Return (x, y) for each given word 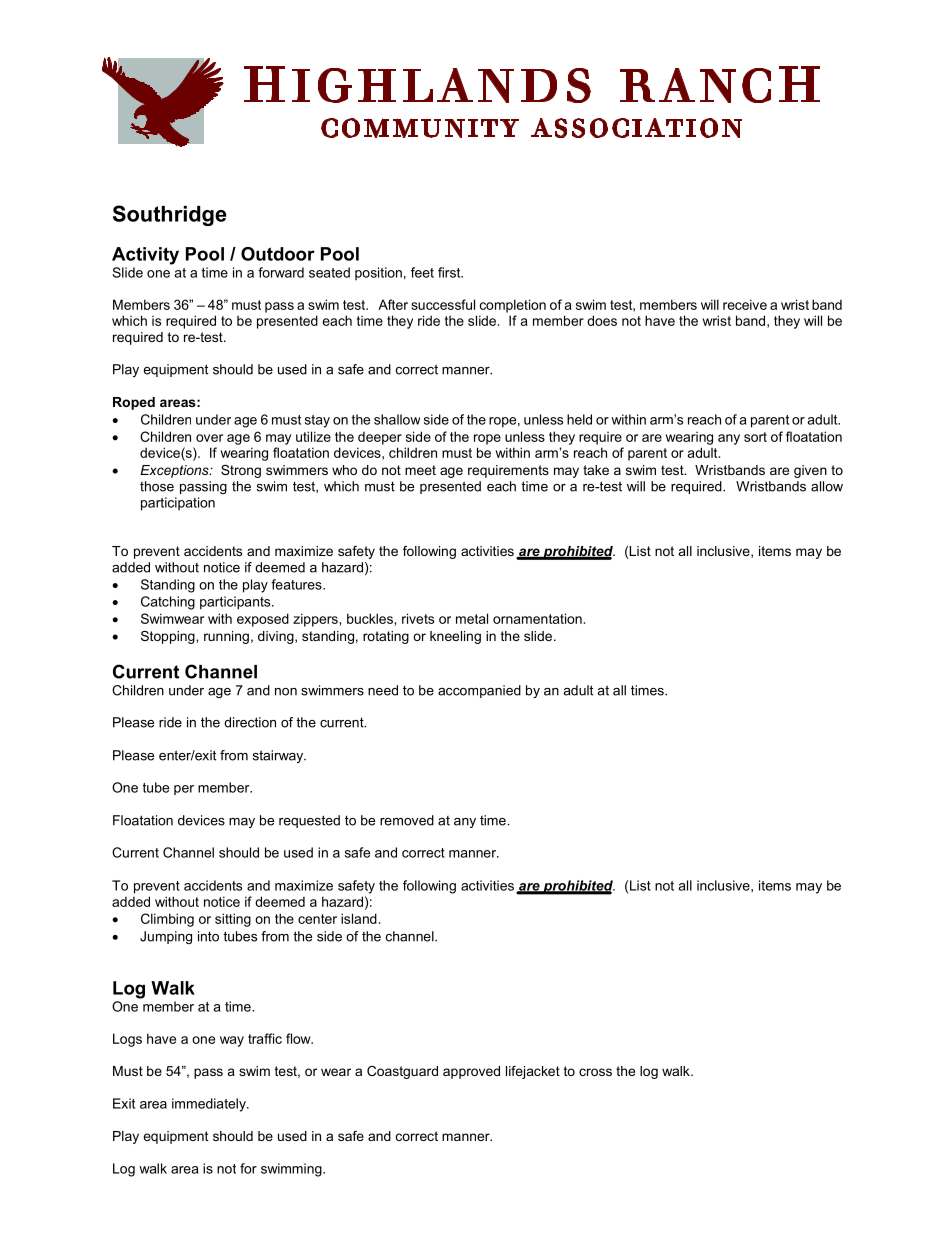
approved (471, 1072)
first (450, 272)
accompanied (479, 691)
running (226, 637)
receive (745, 304)
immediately (210, 1105)
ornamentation (537, 618)
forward (281, 272)
